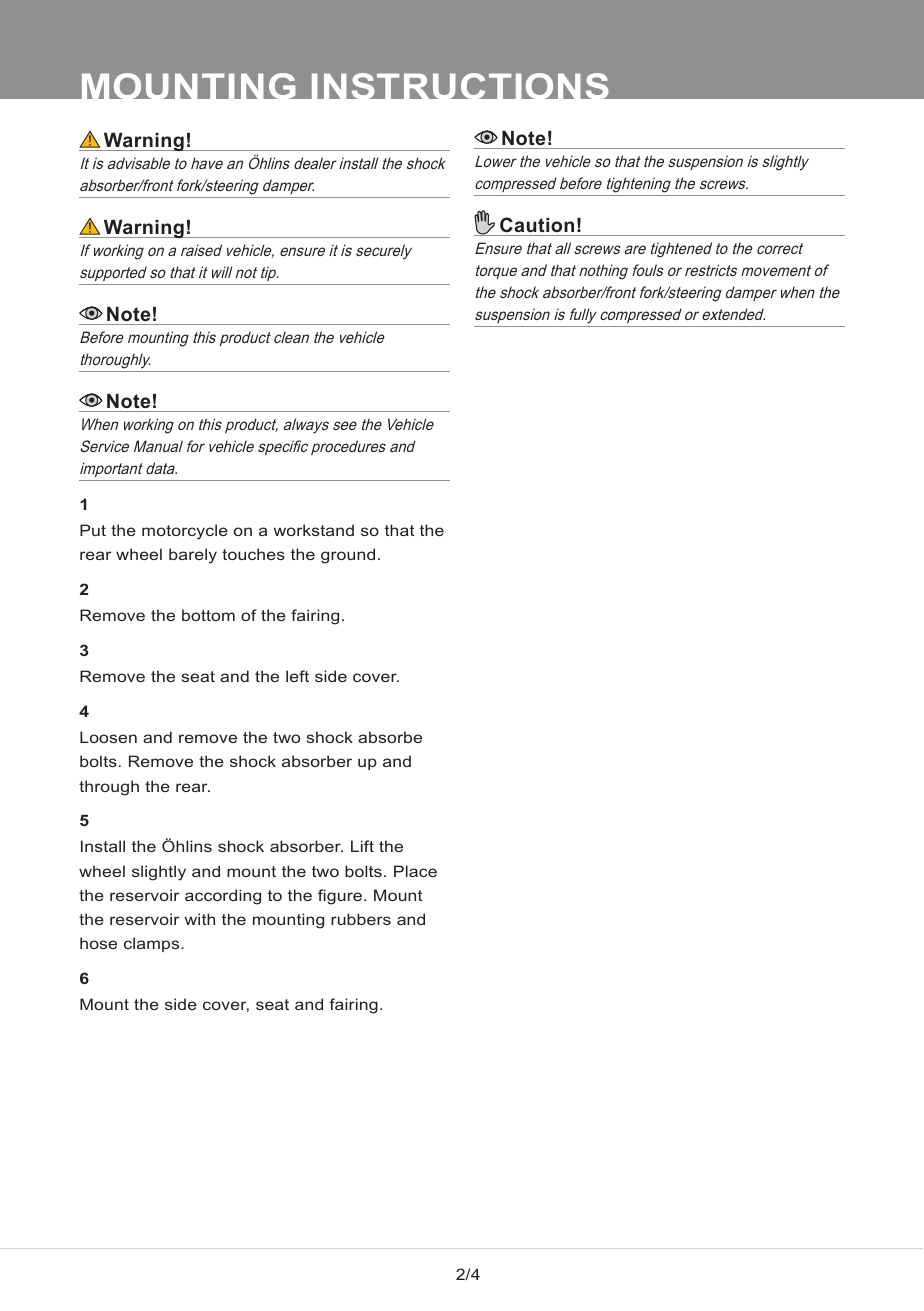  Describe the element at coordinates (537, 225) in the page. I see `Caution` at that location.
